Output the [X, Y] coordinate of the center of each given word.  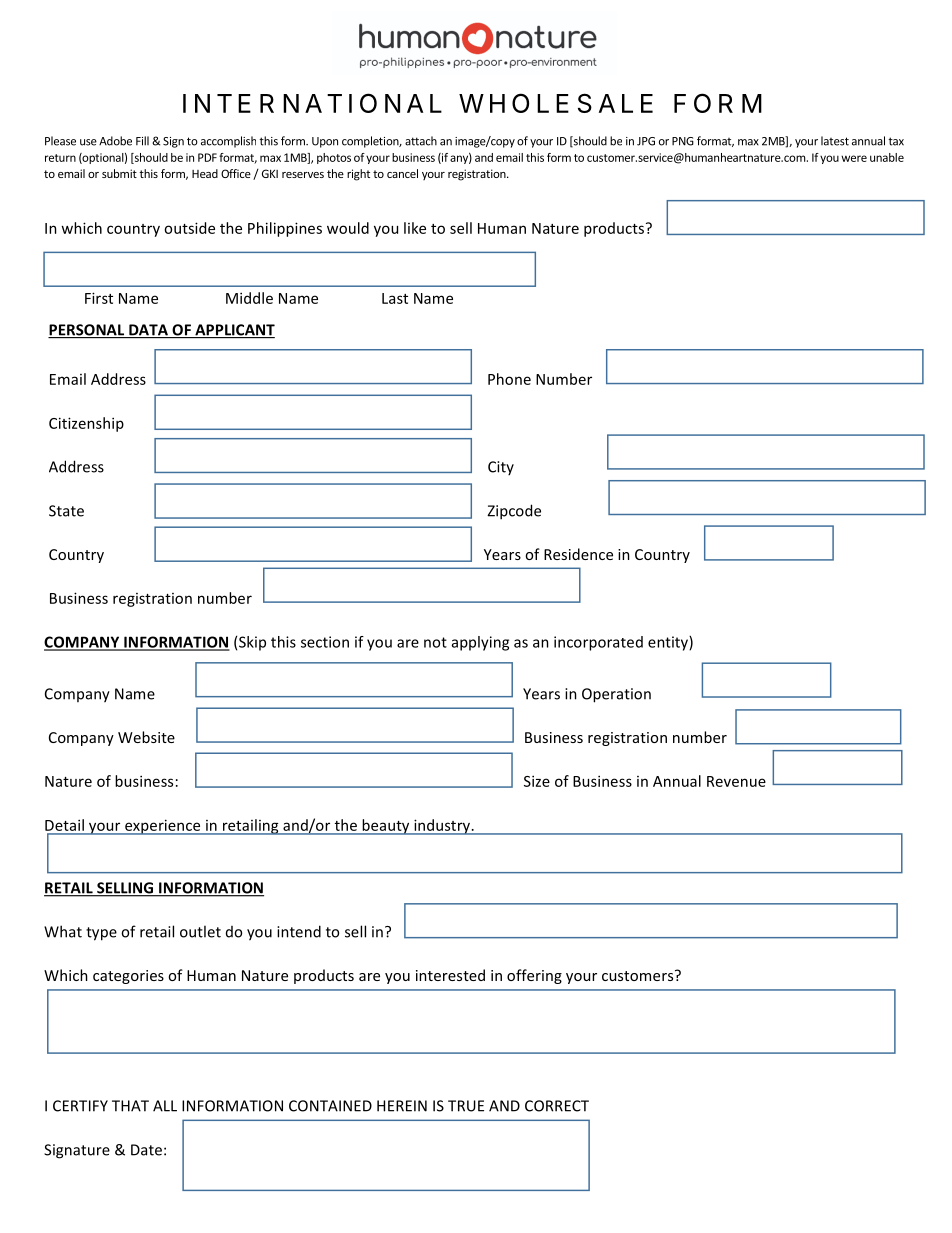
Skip [252, 643]
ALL [165, 1106]
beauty [386, 827]
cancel [402, 173]
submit [119, 173]
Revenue [736, 781]
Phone [509, 379]
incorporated [598, 643]
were [854, 158]
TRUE [466, 1106]
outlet [200, 931]
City [501, 468]
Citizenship [86, 424]
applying [480, 643]
